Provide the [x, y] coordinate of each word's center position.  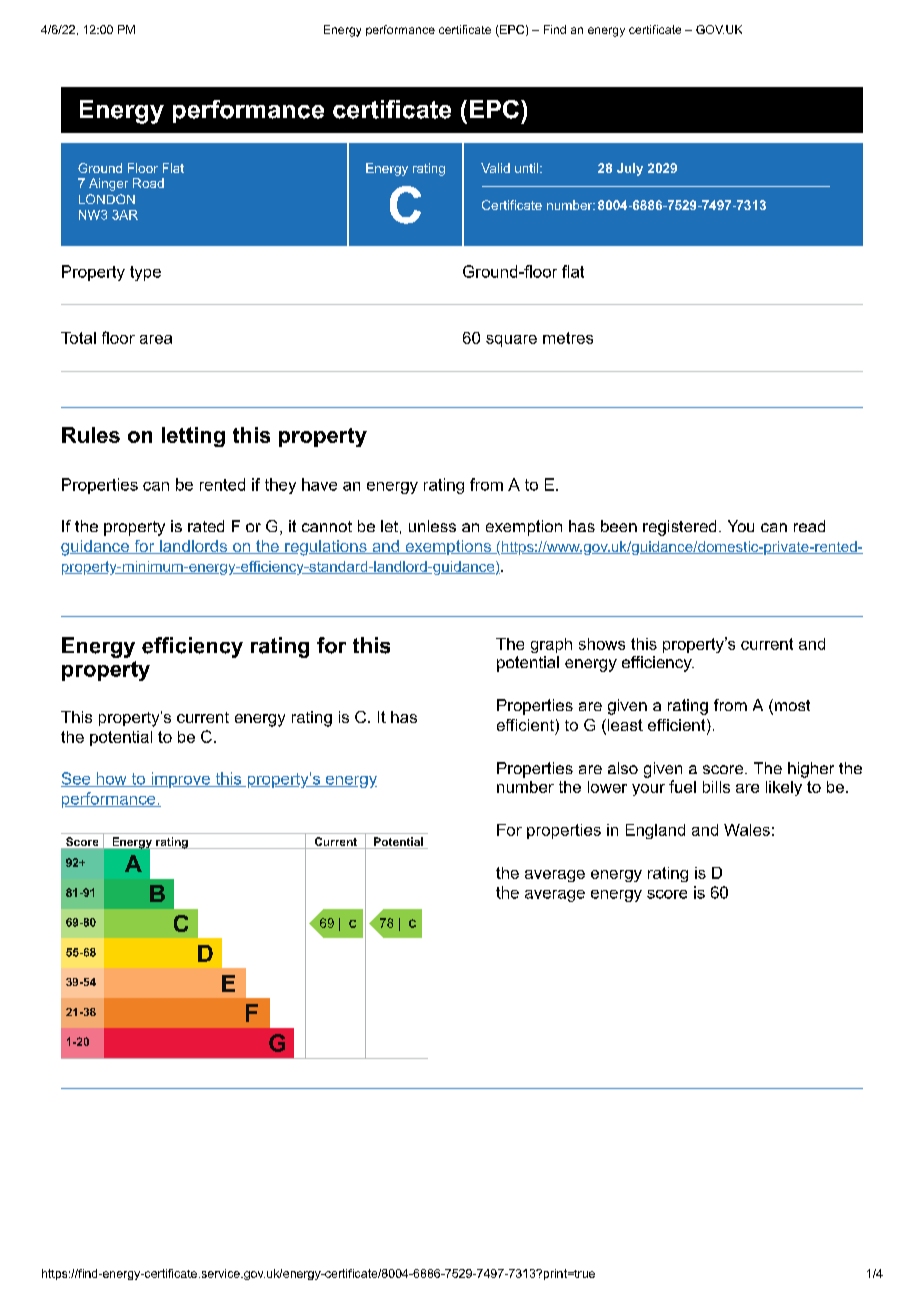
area [156, 339]
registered [679, 528]
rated [206, 526]
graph [551, 645]
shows [602, 644]
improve [180, 780]
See [77, 779]
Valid [495, 168]
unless [432, 526]
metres [568, 338]
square [511, 341]
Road [148, 183]
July [630, 169]
